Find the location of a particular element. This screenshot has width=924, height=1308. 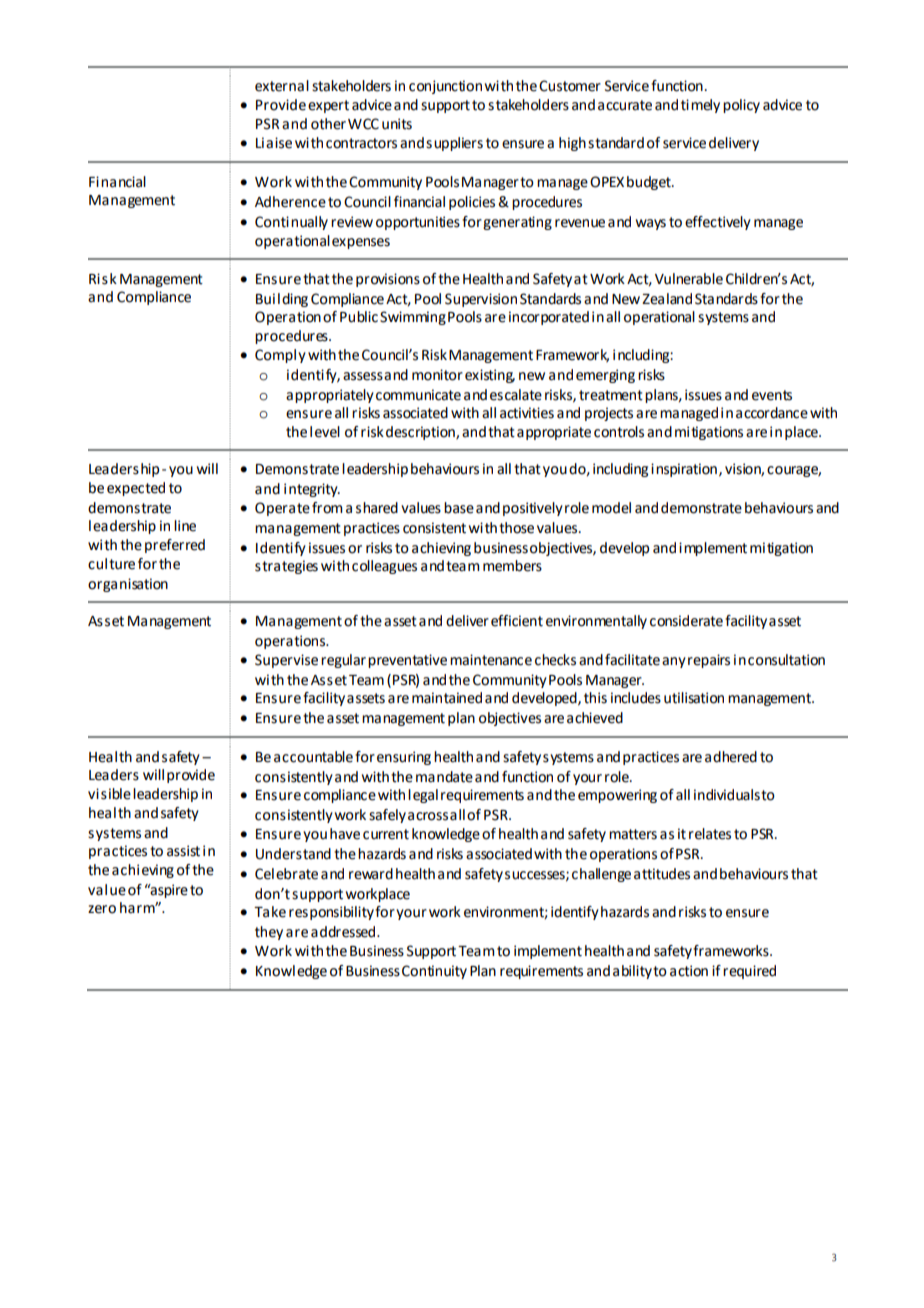

Zealand is located at coordinates (667, 299).
